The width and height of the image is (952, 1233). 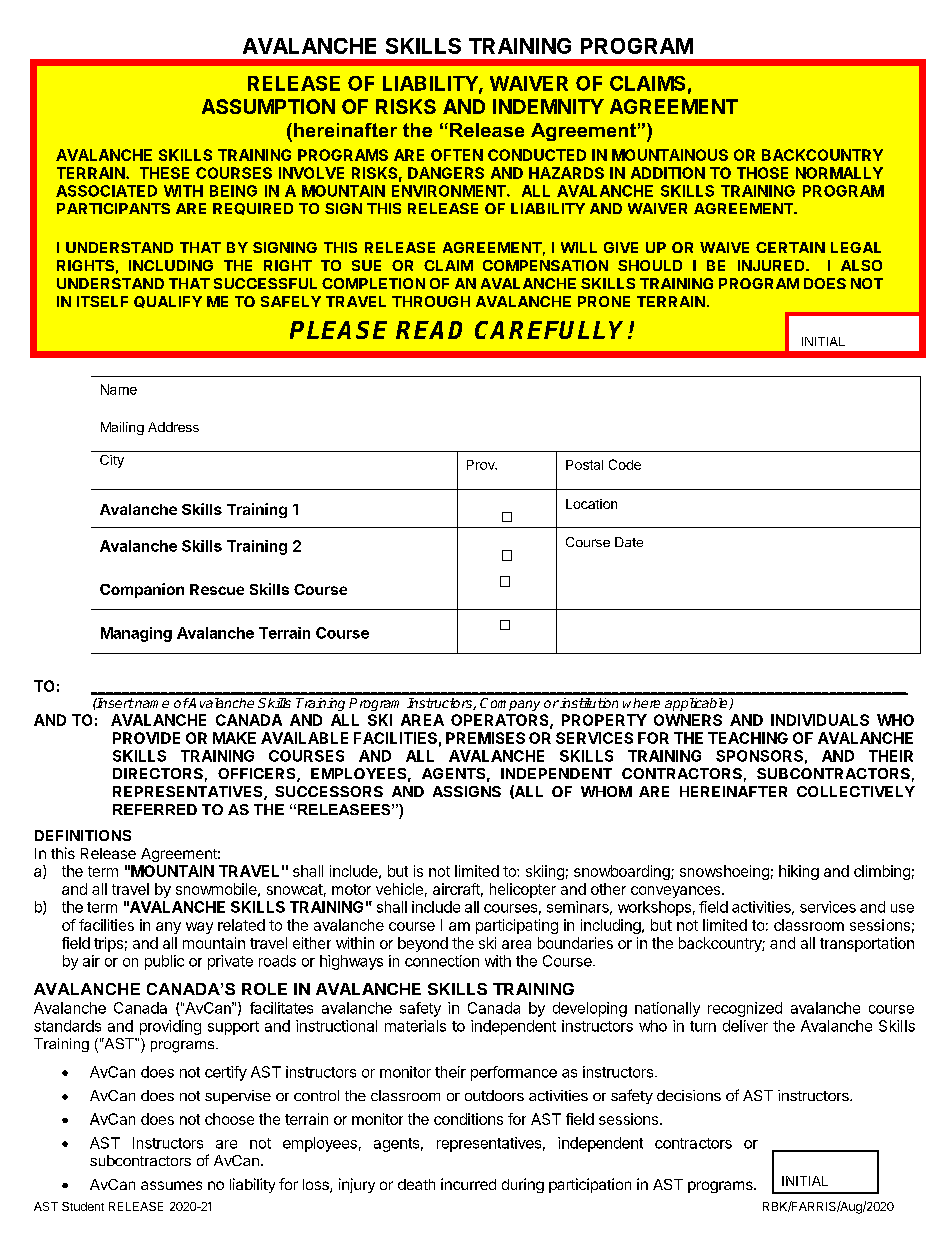 What do you see at coordinates (164, 962) in the image?
I see `public` at bounding box center [164, 962].
